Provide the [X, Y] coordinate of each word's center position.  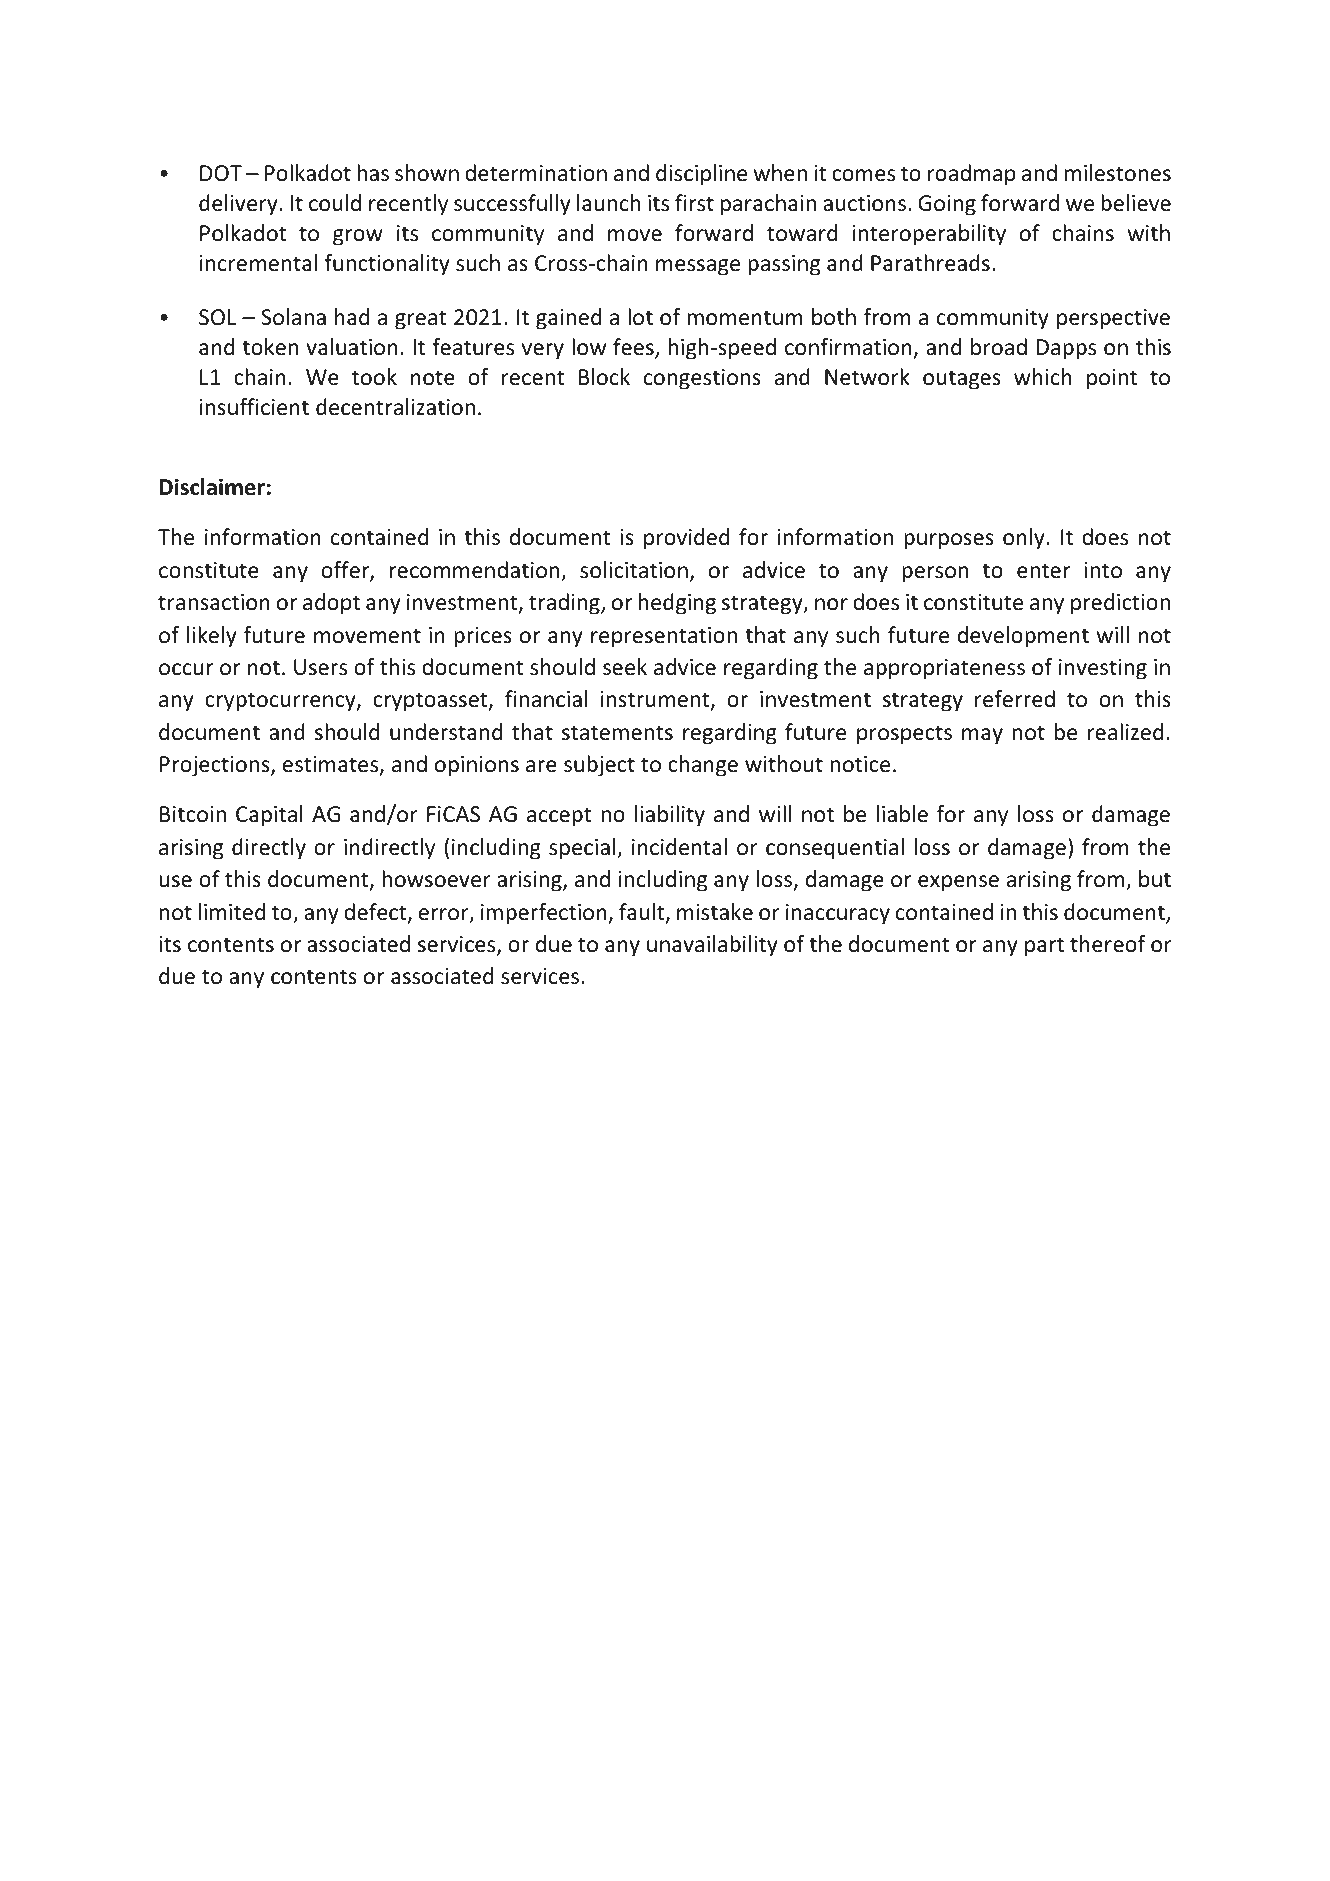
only [1024, 539]
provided [686, 539]
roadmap [972, 175]
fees [634, 348]
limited [232, 912]
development [1023, 637]
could [335, 203]
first [694, 203]
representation [664, 637]
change [703, 766]
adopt [331, 604]
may [982, 736]
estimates [332, 765]
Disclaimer [212, 487]
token [270, 347]
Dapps [1066, 349]
